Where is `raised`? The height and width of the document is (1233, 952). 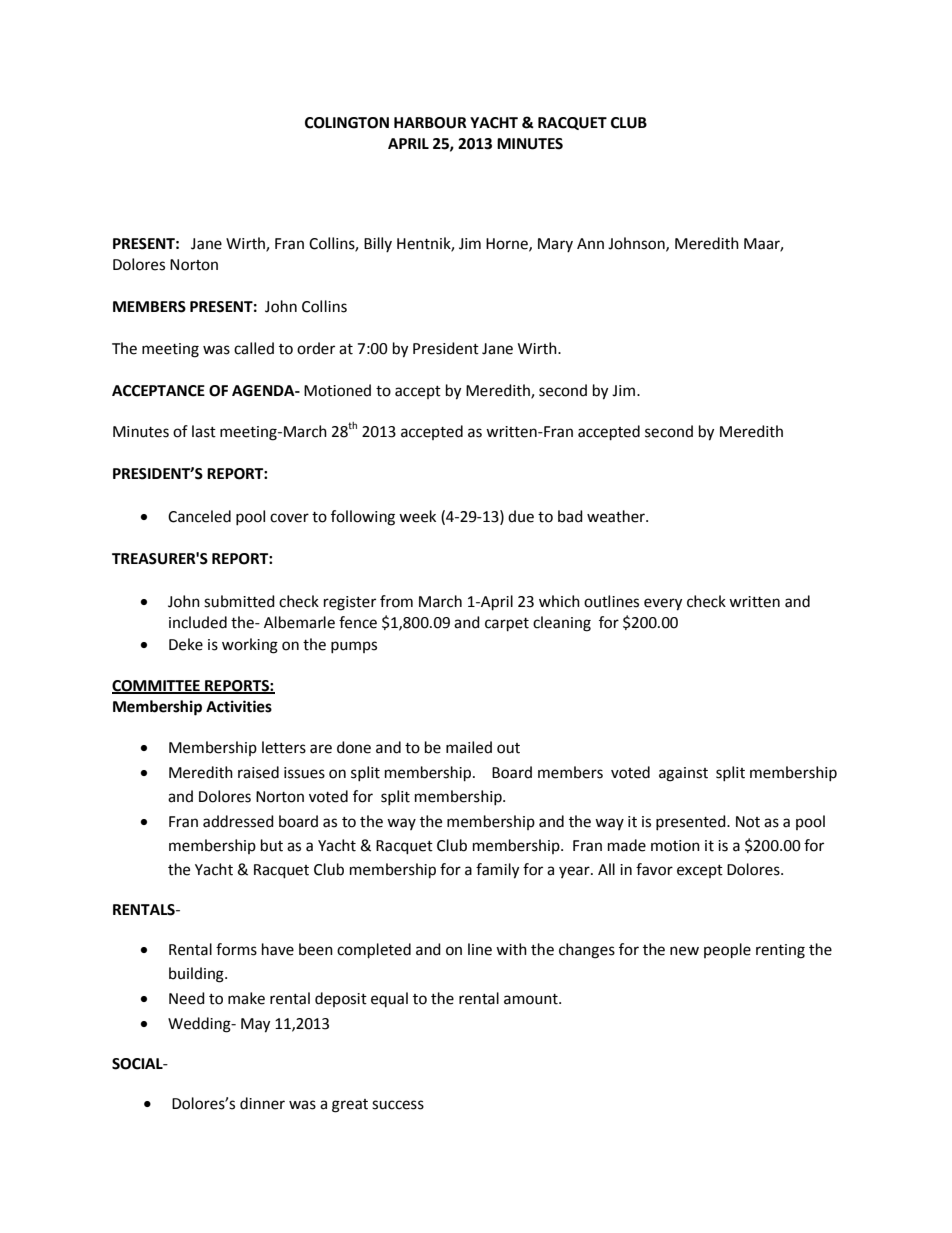
raised is located at coordinates (258, 772).
